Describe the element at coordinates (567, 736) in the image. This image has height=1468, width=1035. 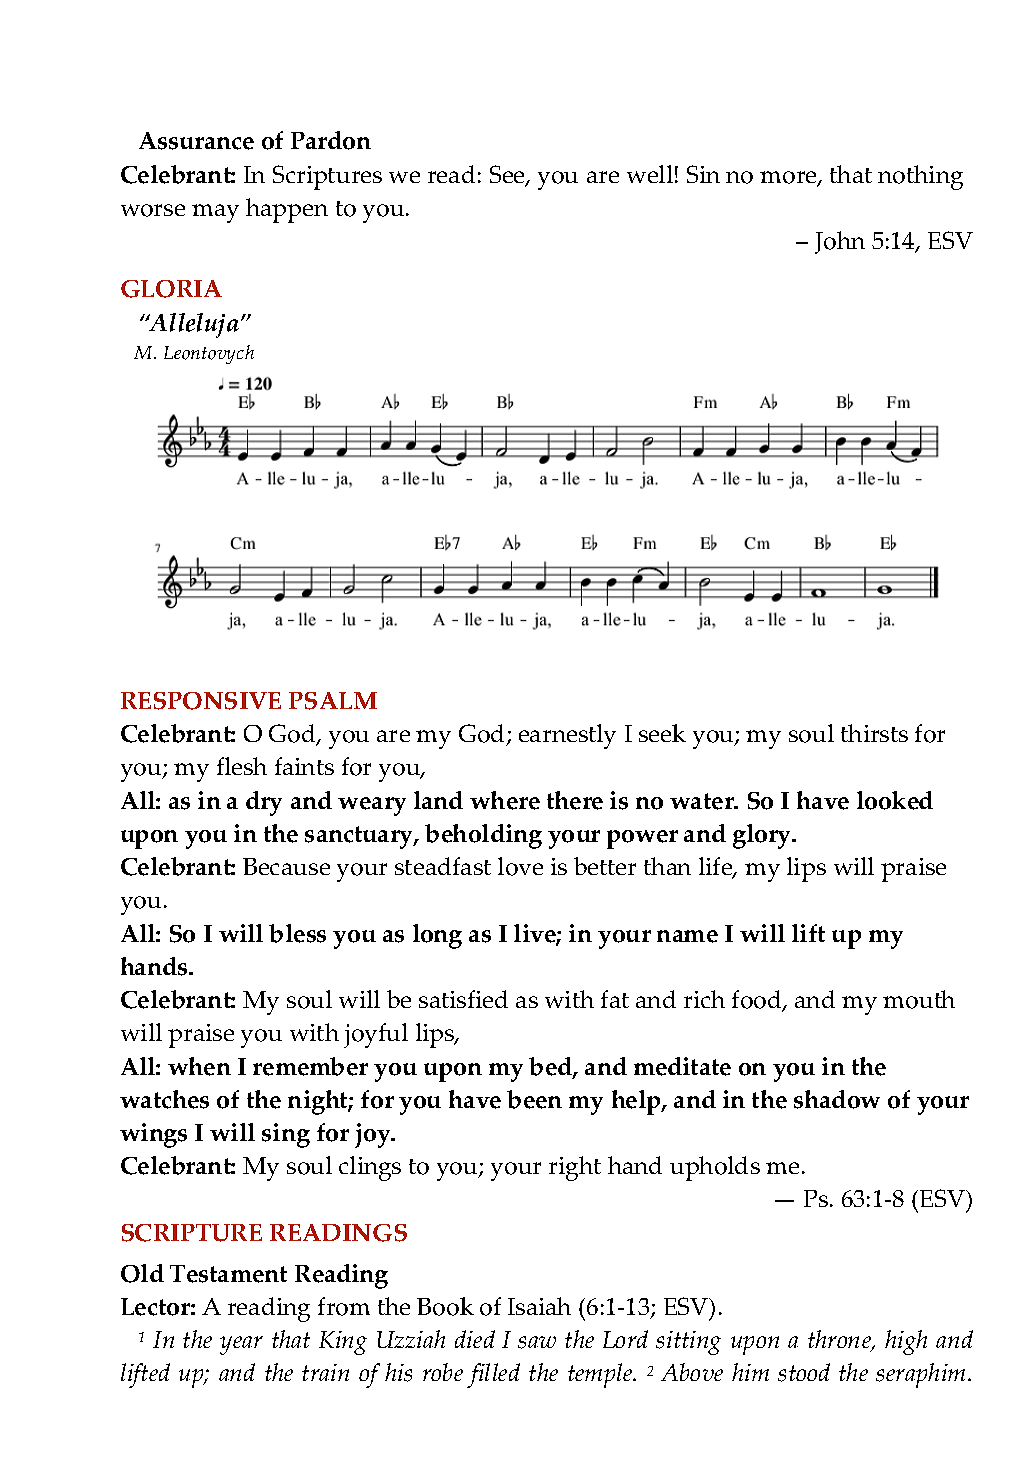
I see `earnestly` at that location.
